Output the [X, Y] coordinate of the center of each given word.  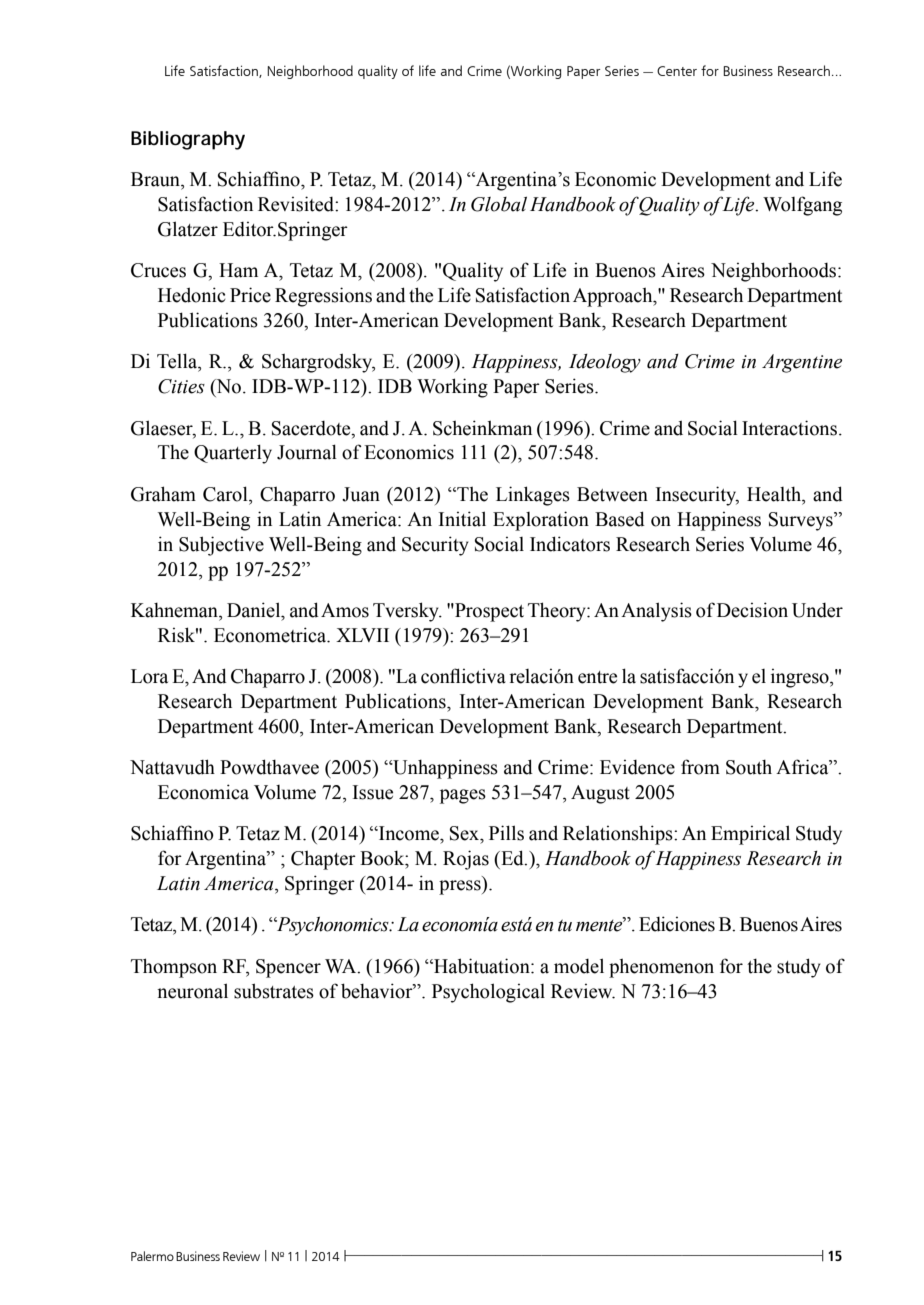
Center [677, 71]
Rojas [466, 860]
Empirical [750, 835]
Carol [226, 494]
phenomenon [661, 968]
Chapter [323, 860]
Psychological [488, 993]
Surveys [802, 521]
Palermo [152, 1256]
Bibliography [188, 140]
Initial [462, 519]
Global [499, 204]
